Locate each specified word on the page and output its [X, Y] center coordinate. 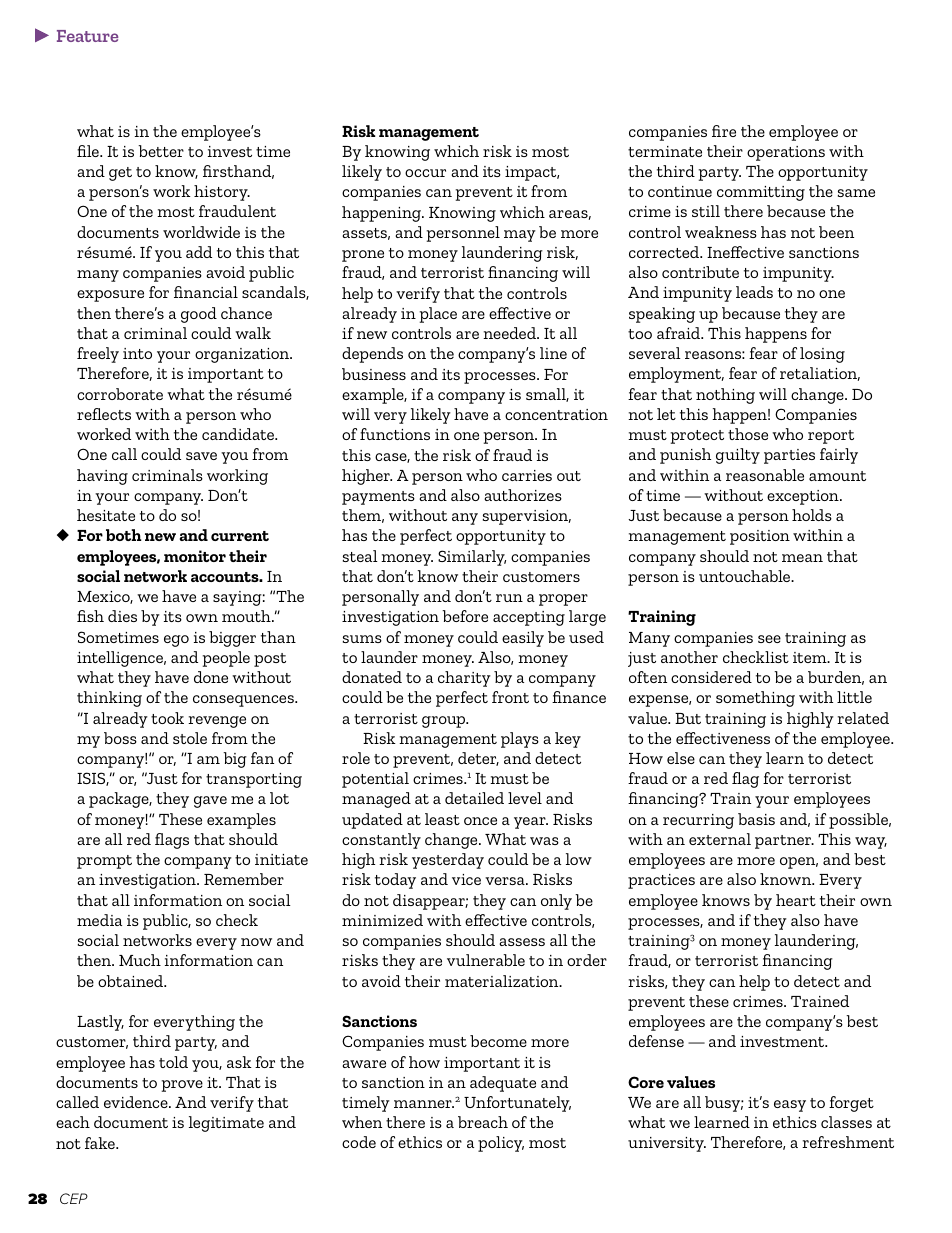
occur [425, 173]
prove [182, 1086]
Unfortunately [517, 1104]
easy [790, 1106]
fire [724, 131]
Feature [87, 36]
